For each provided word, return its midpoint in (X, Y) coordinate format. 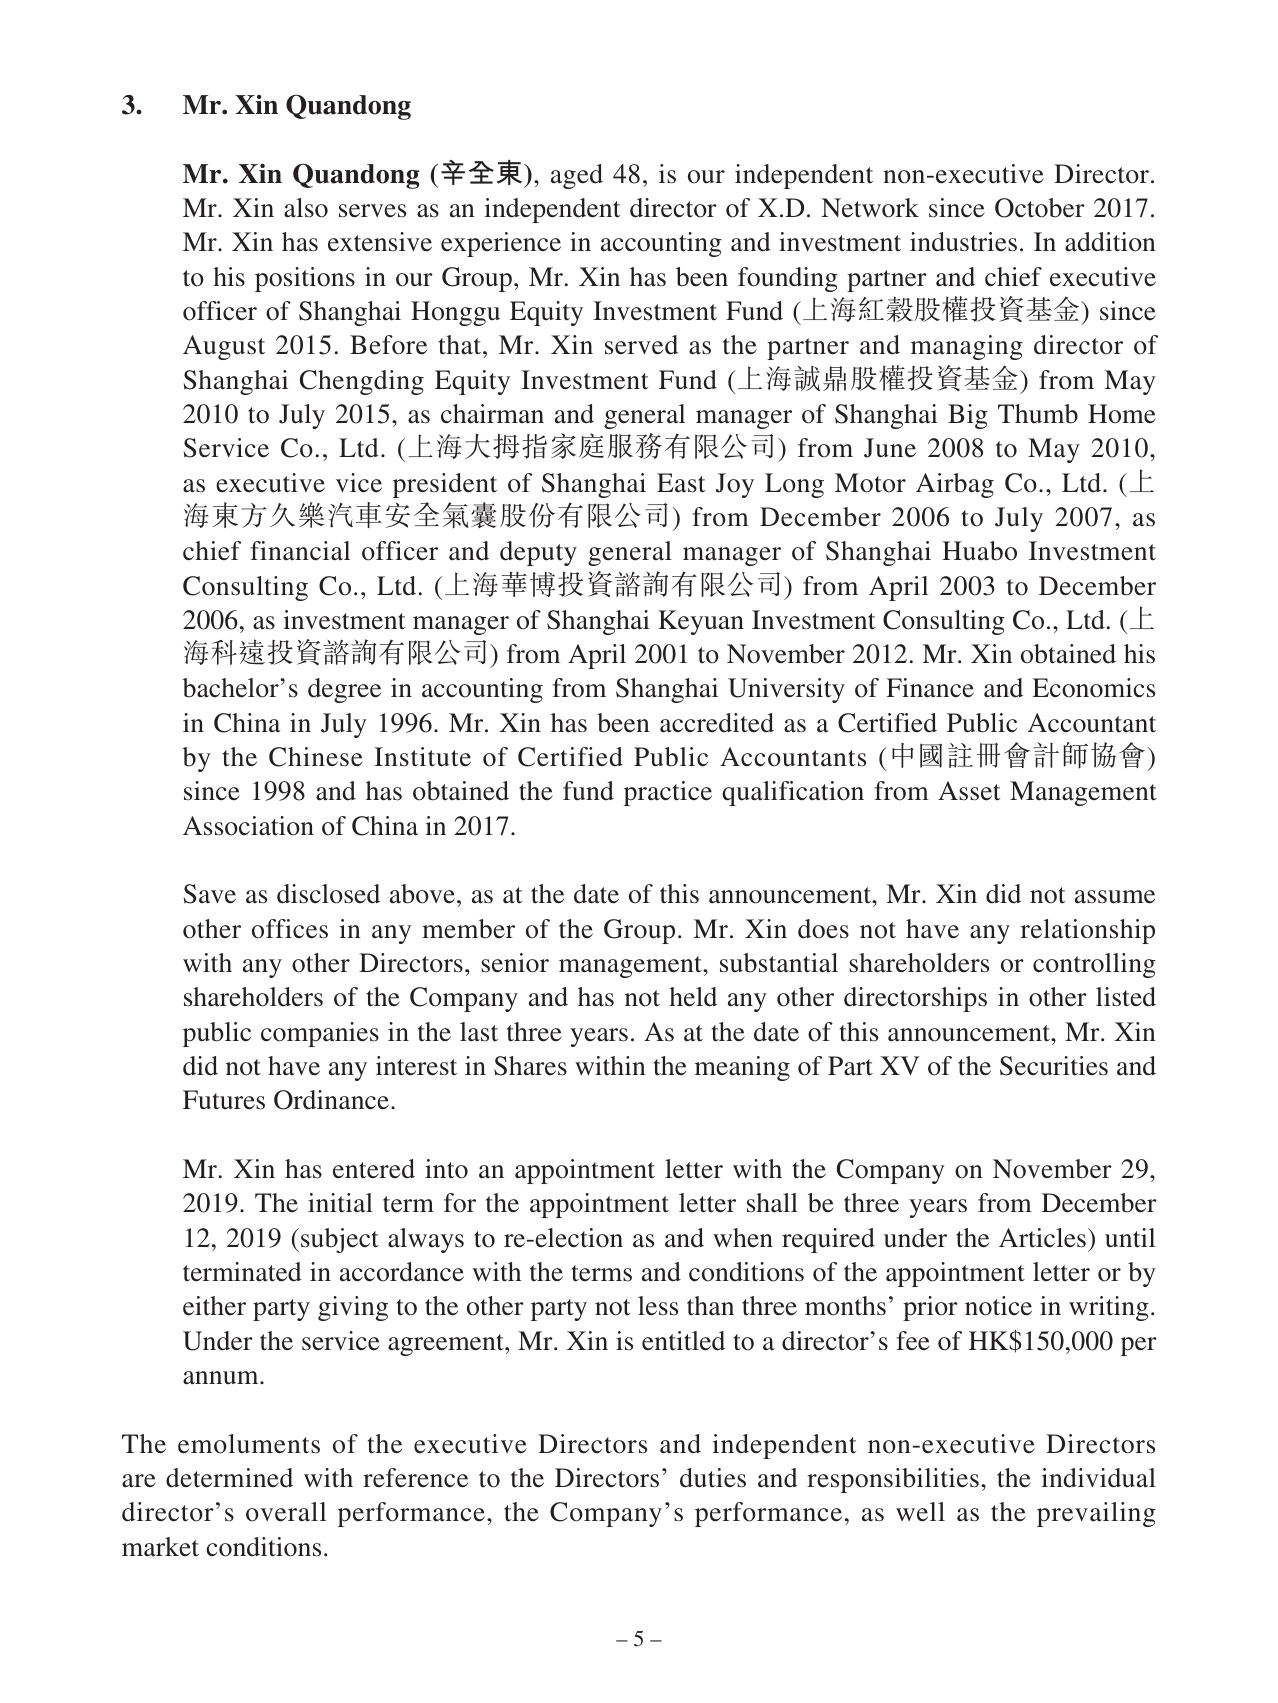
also (306, 208)
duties (713, 1478)
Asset (969, 791)
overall (286, 1512)
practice (668, 793)
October (1040, 208)
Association (248, 826)
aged (577, 176)
